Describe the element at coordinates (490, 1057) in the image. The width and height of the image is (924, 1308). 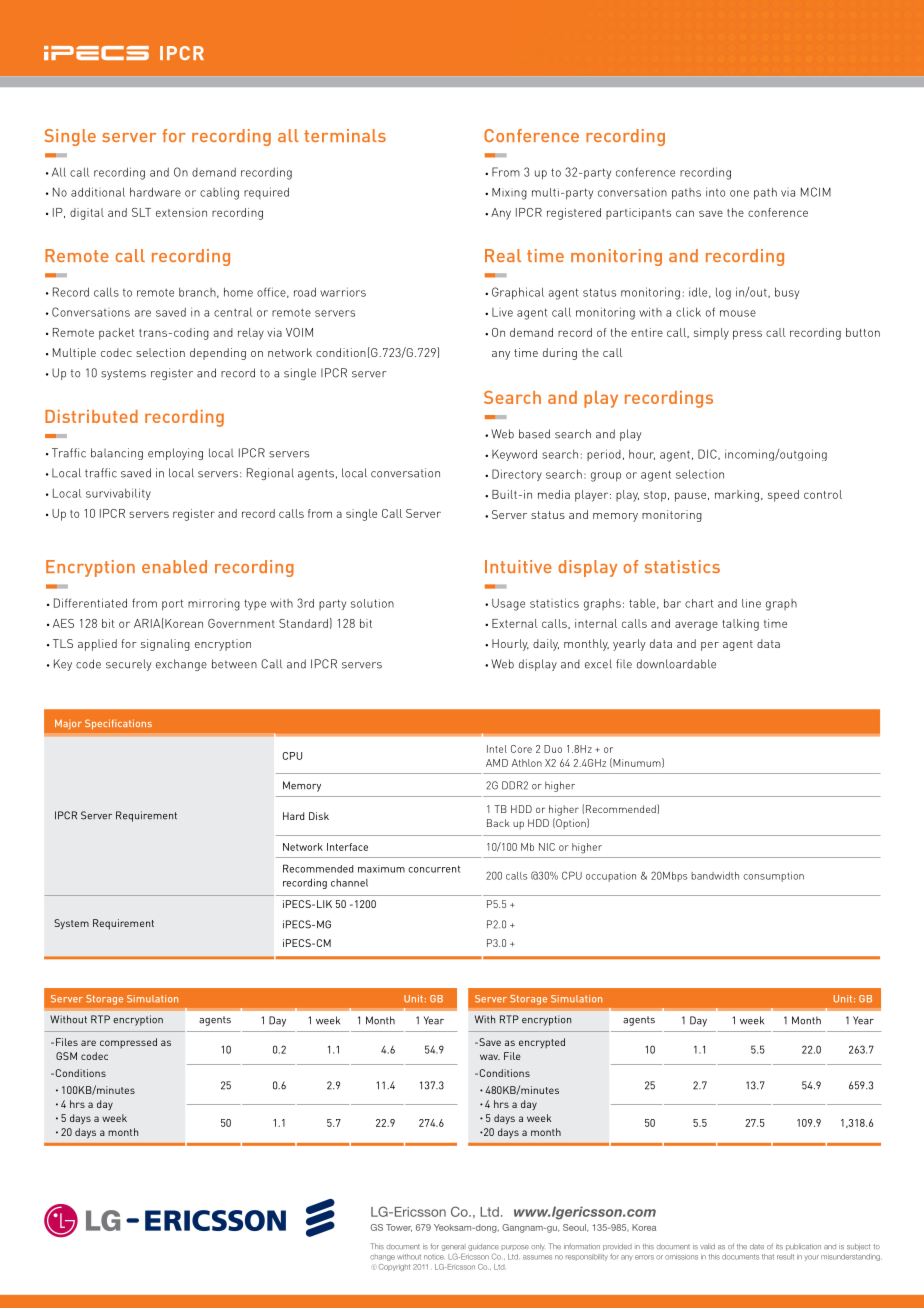
I see `wav` at that location.
